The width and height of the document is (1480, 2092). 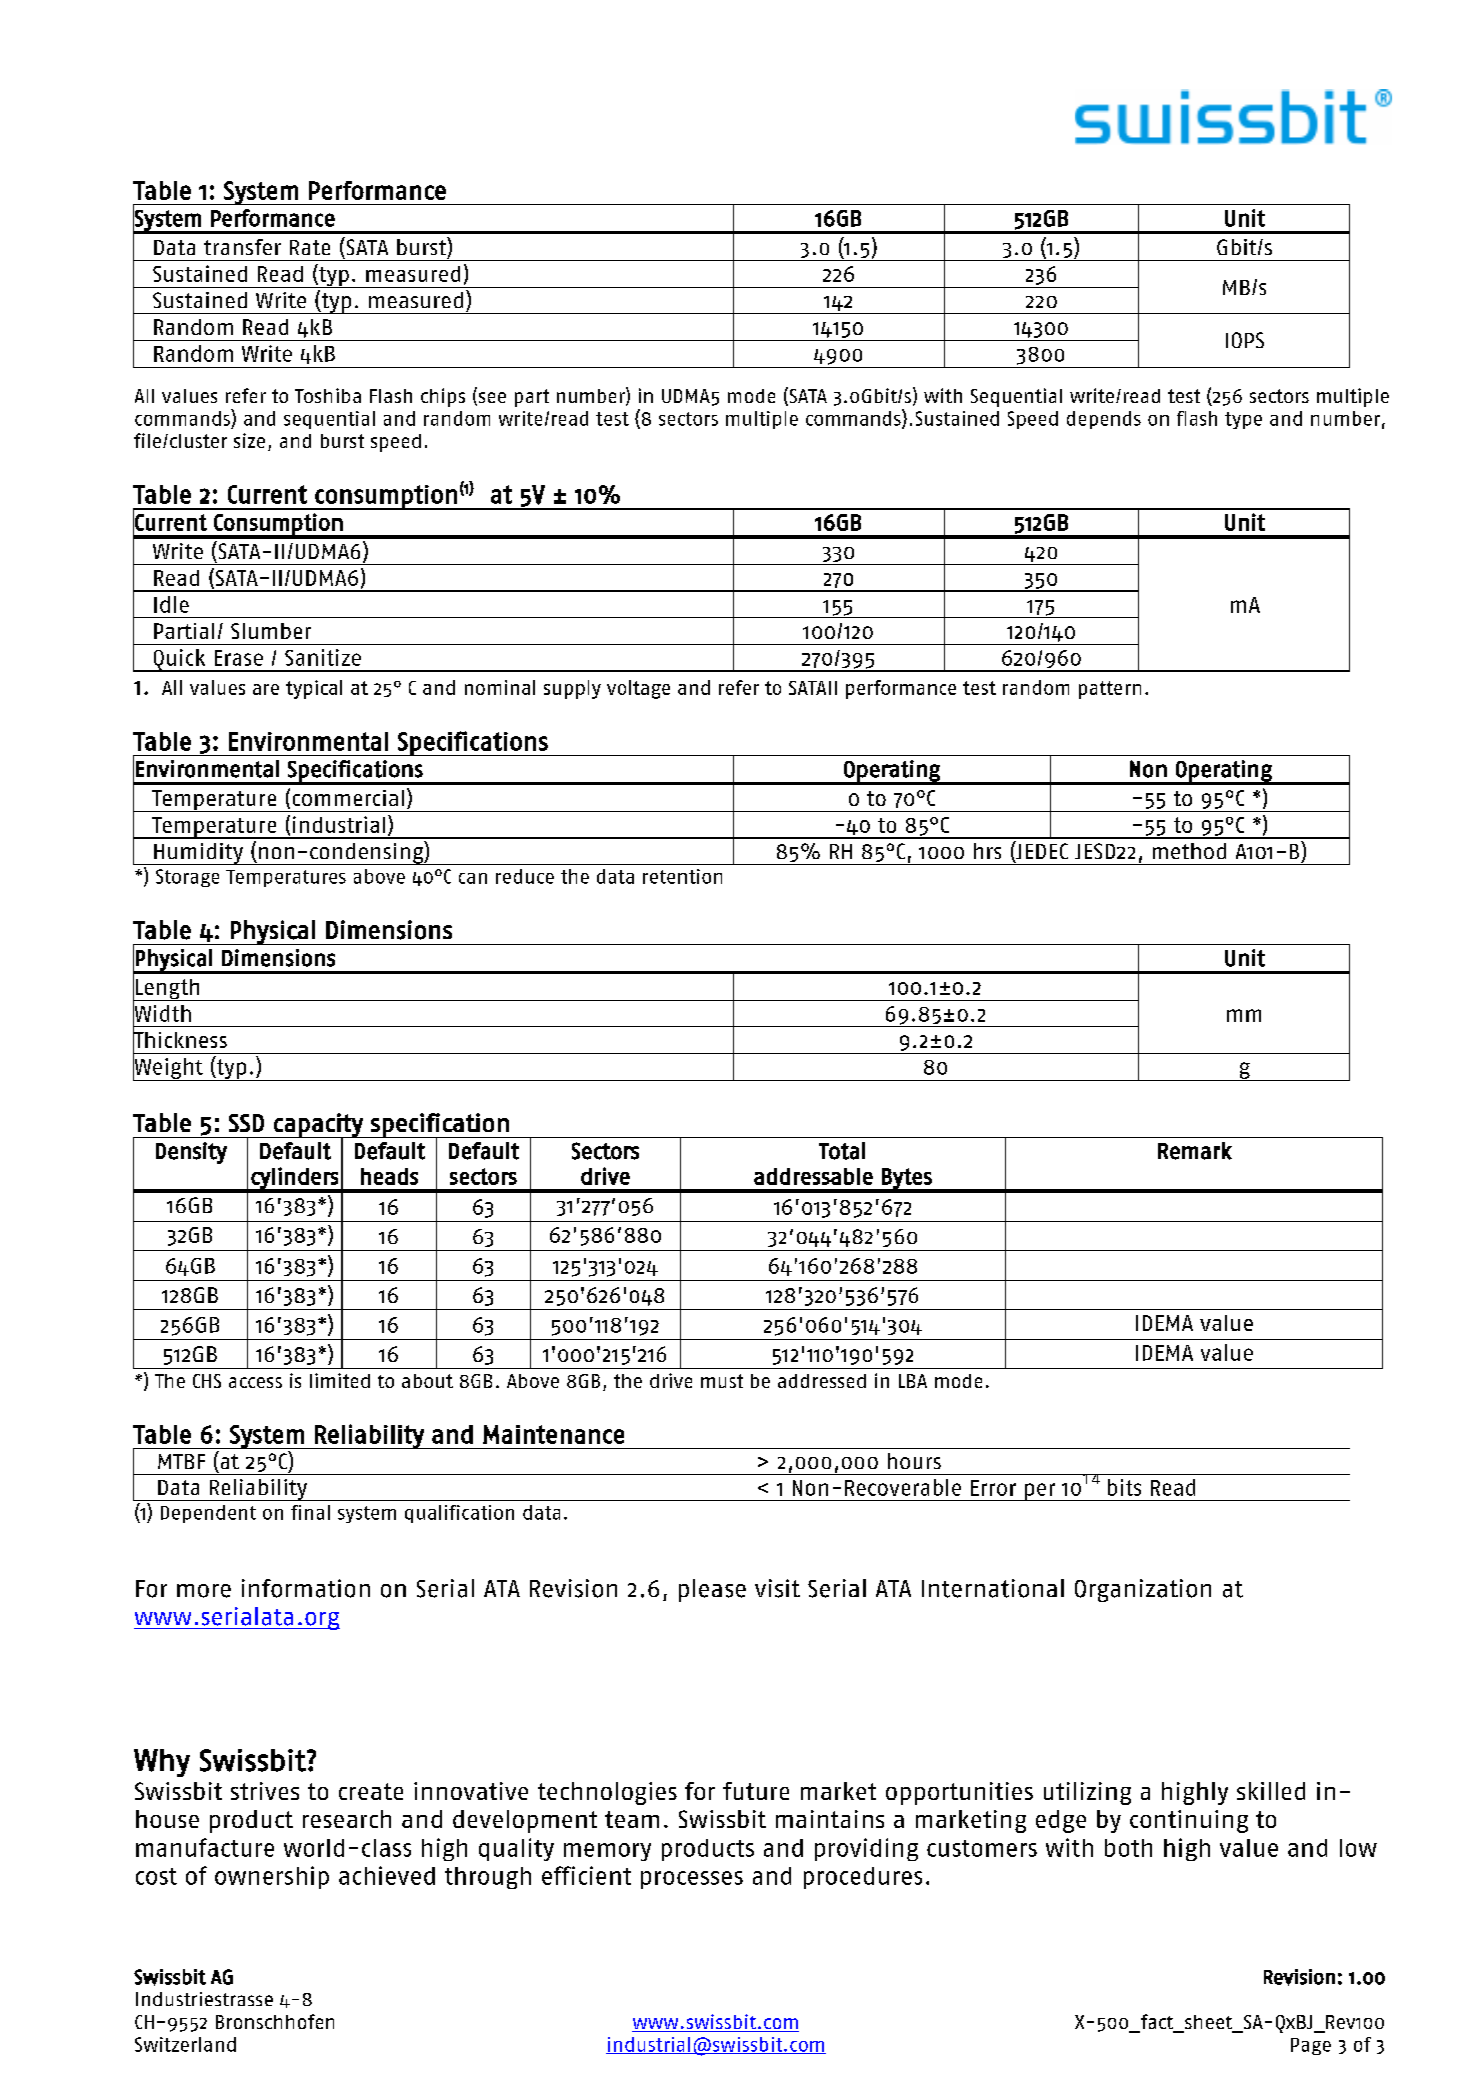 I want to click on typical, so click(x=314, y=689).
